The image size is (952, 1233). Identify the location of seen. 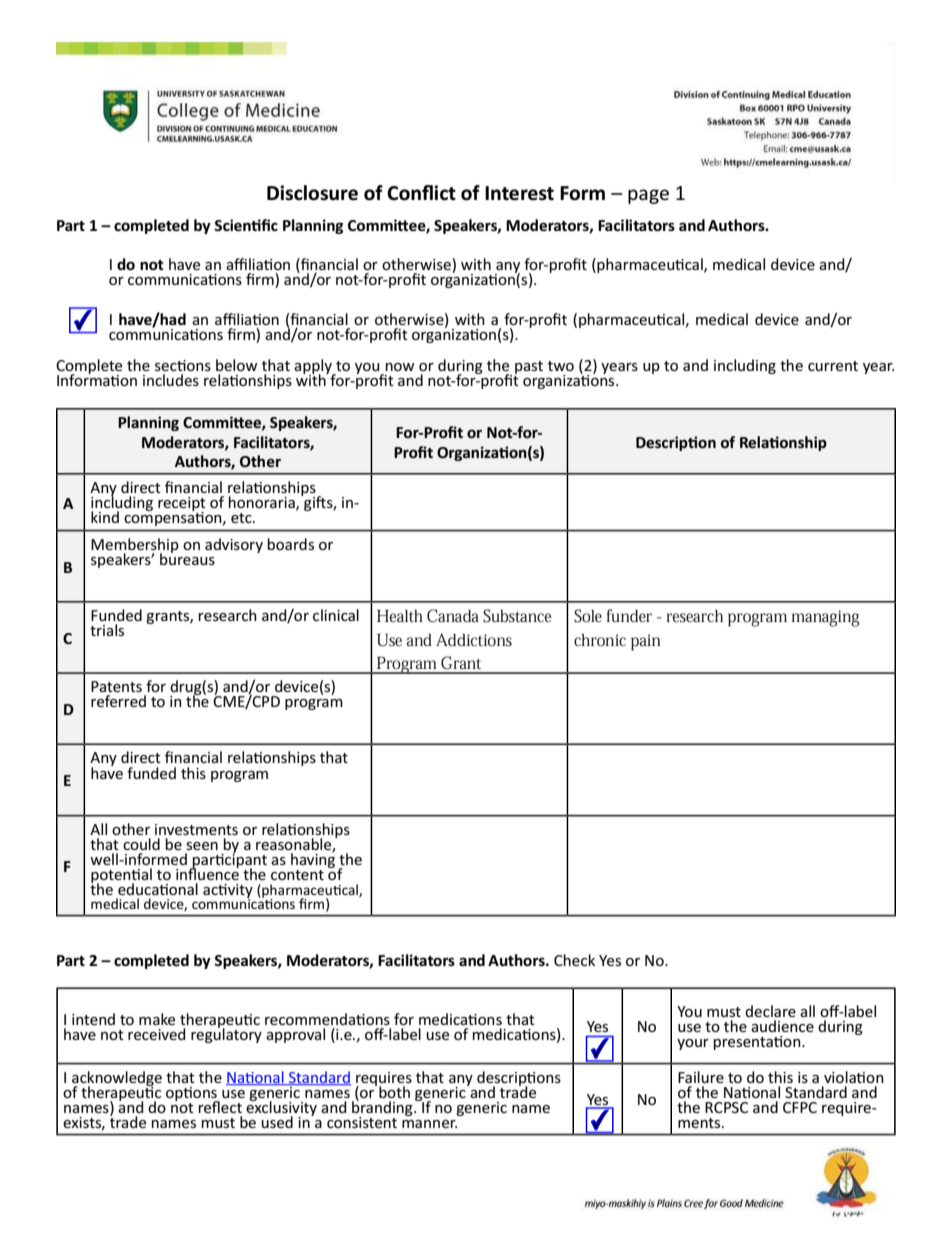
(202, 846).
